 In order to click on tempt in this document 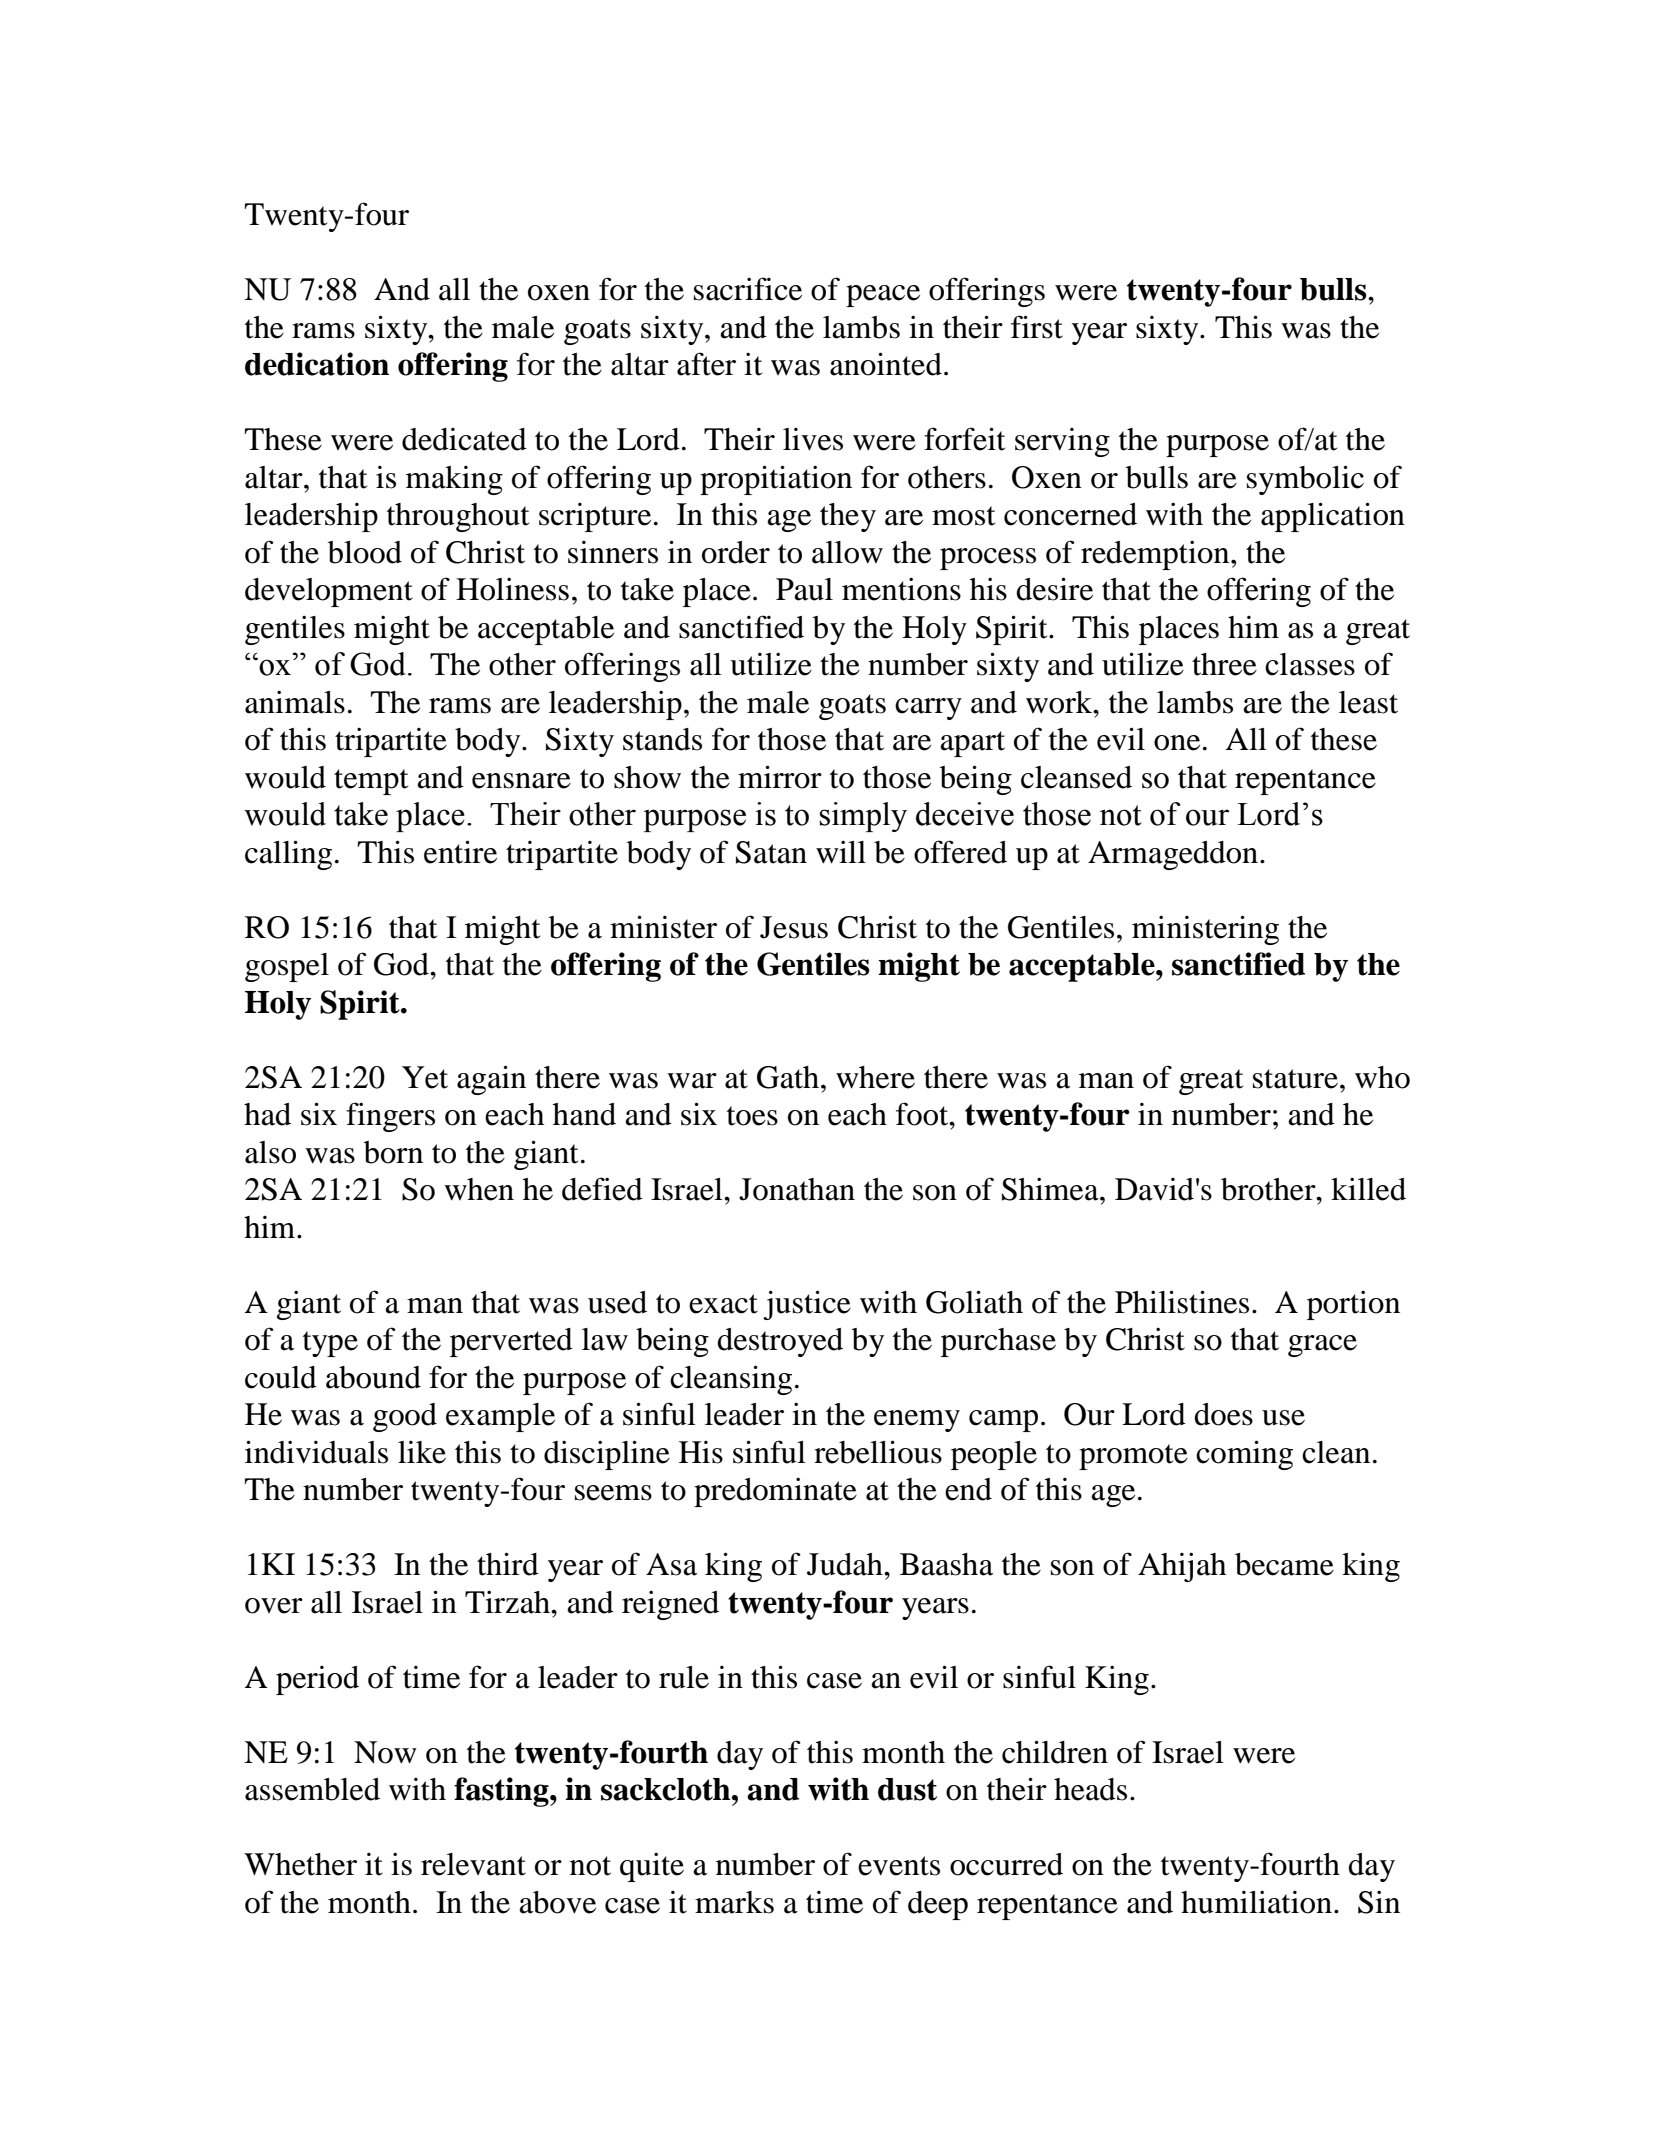, I will do `click(371, 782)`.
